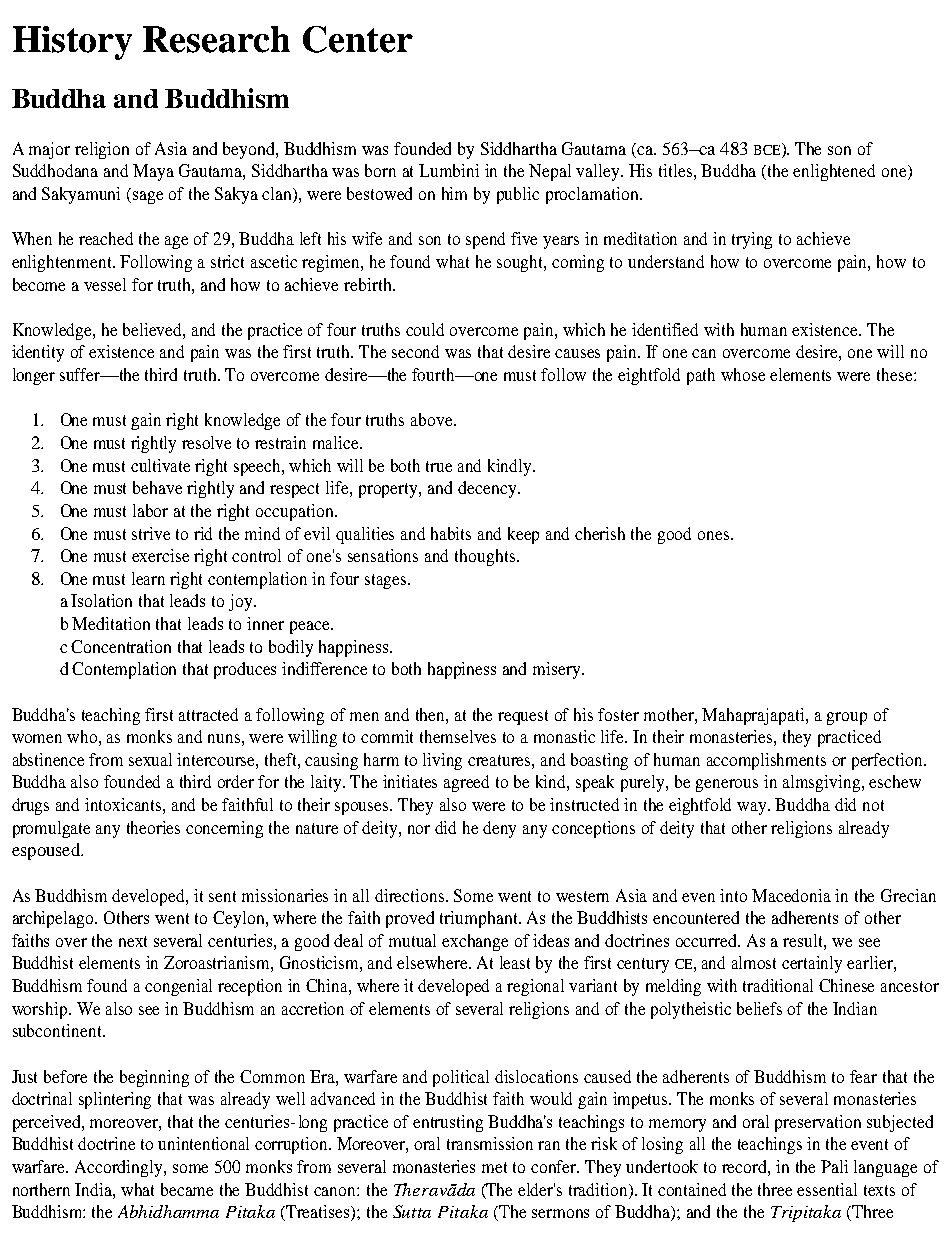 This screenshot has width=952, height=1233. Describe the element at coordinates (439, 466) in the screenshot. I see `true` at that location.
